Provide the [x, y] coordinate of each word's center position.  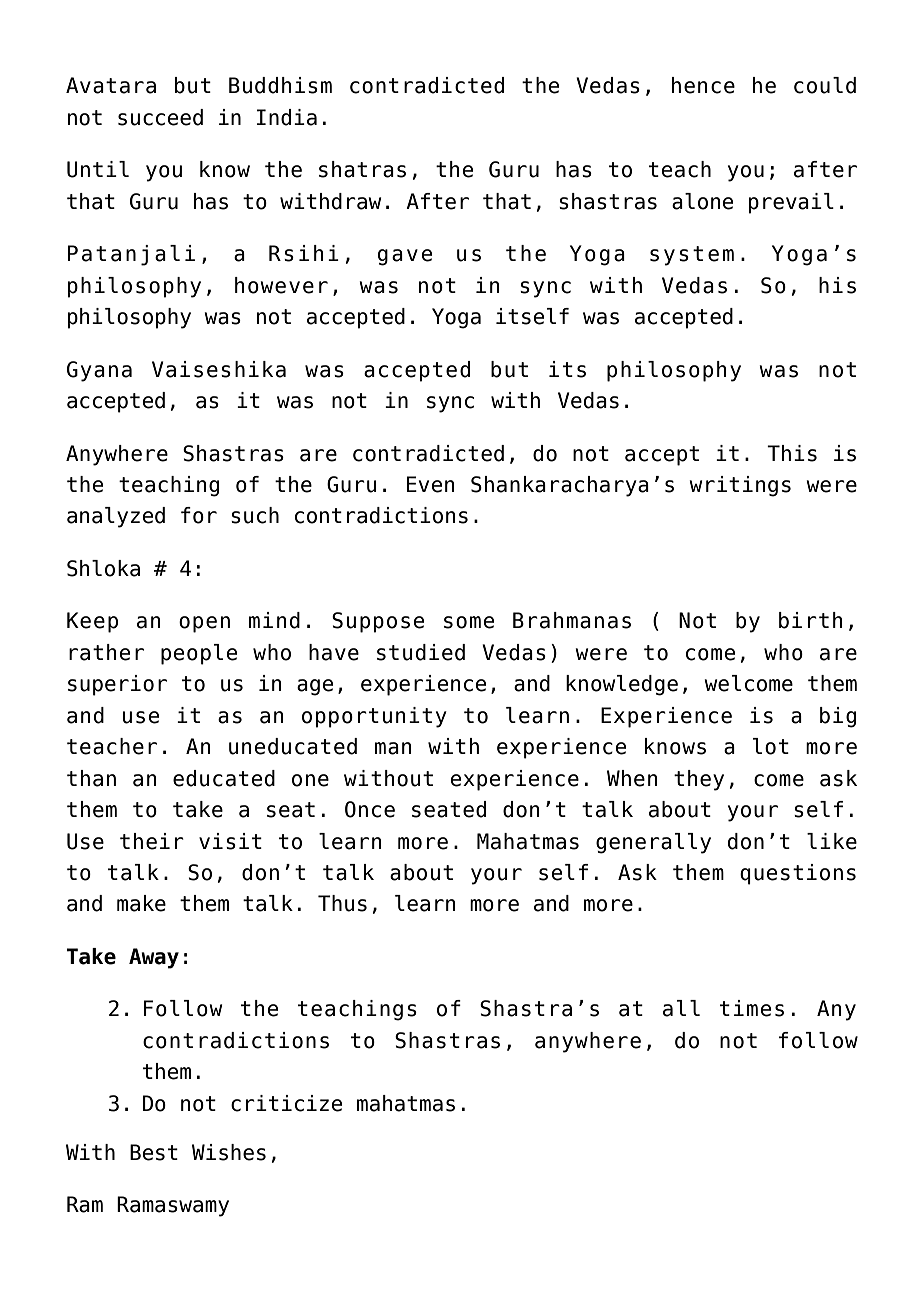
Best [154, 1152]
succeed [160, 117]
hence [703, 85]
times [752, 1008]
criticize [286, 1103]
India [287, 117]
